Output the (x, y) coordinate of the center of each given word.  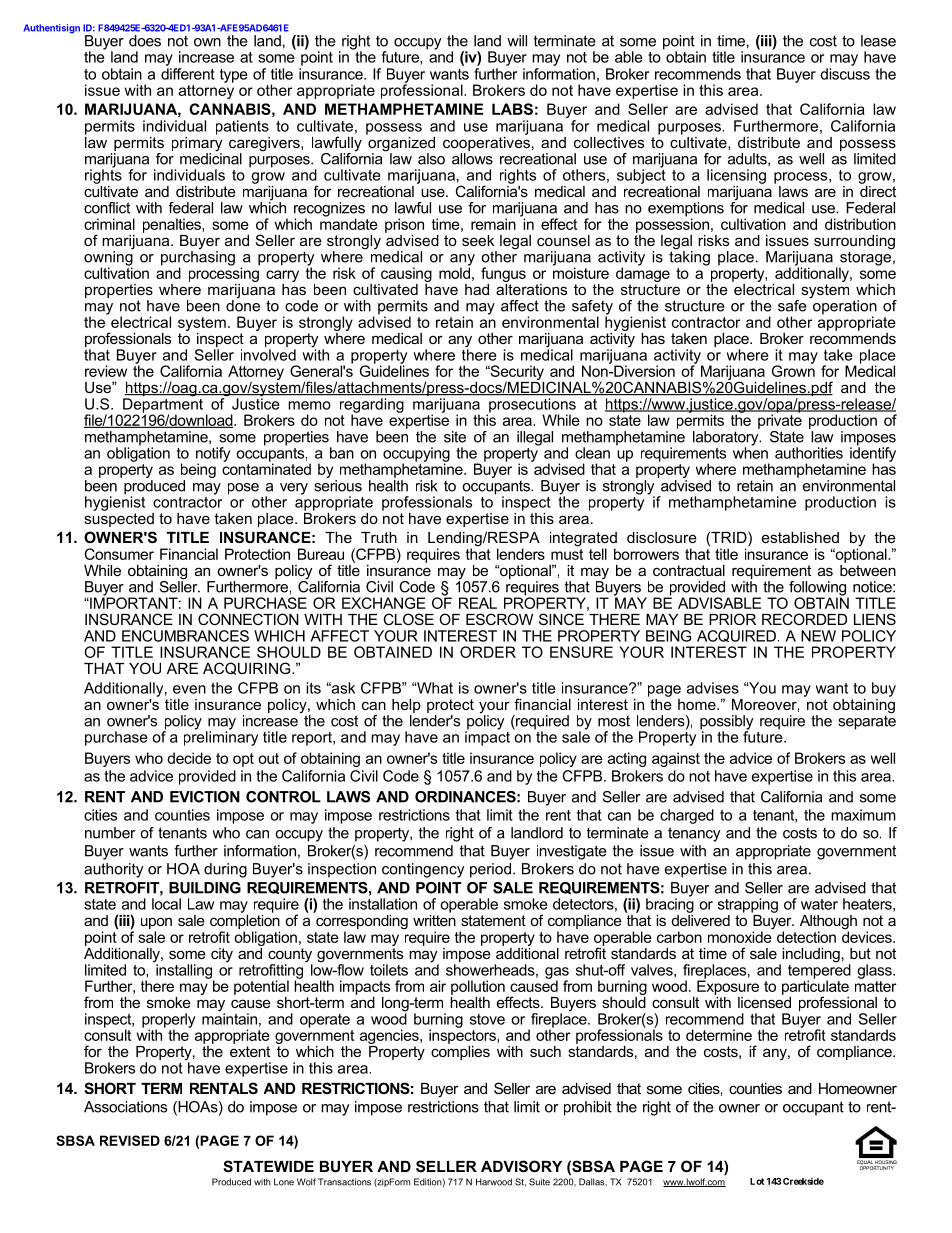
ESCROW (499, 619)
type (234, 76)
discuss (845, 74)
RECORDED (804, 619)
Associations (125, 1107)
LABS (512, 109)
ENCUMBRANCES (185, 636)
